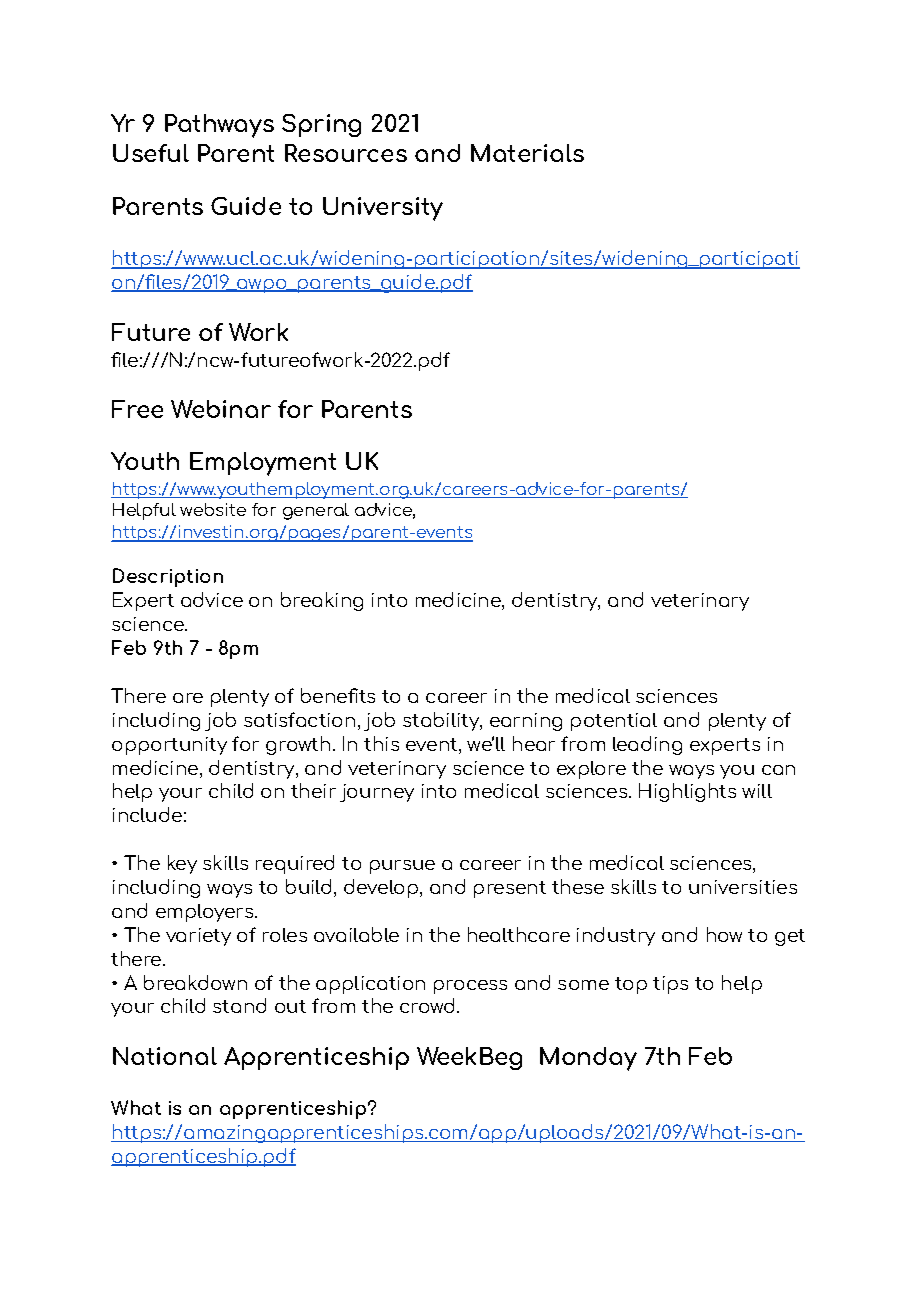 This screenshot has width=924, height=1307. Describe the element at coordinates (151, 153) in the screenshot. I see `Useful` at that location.
